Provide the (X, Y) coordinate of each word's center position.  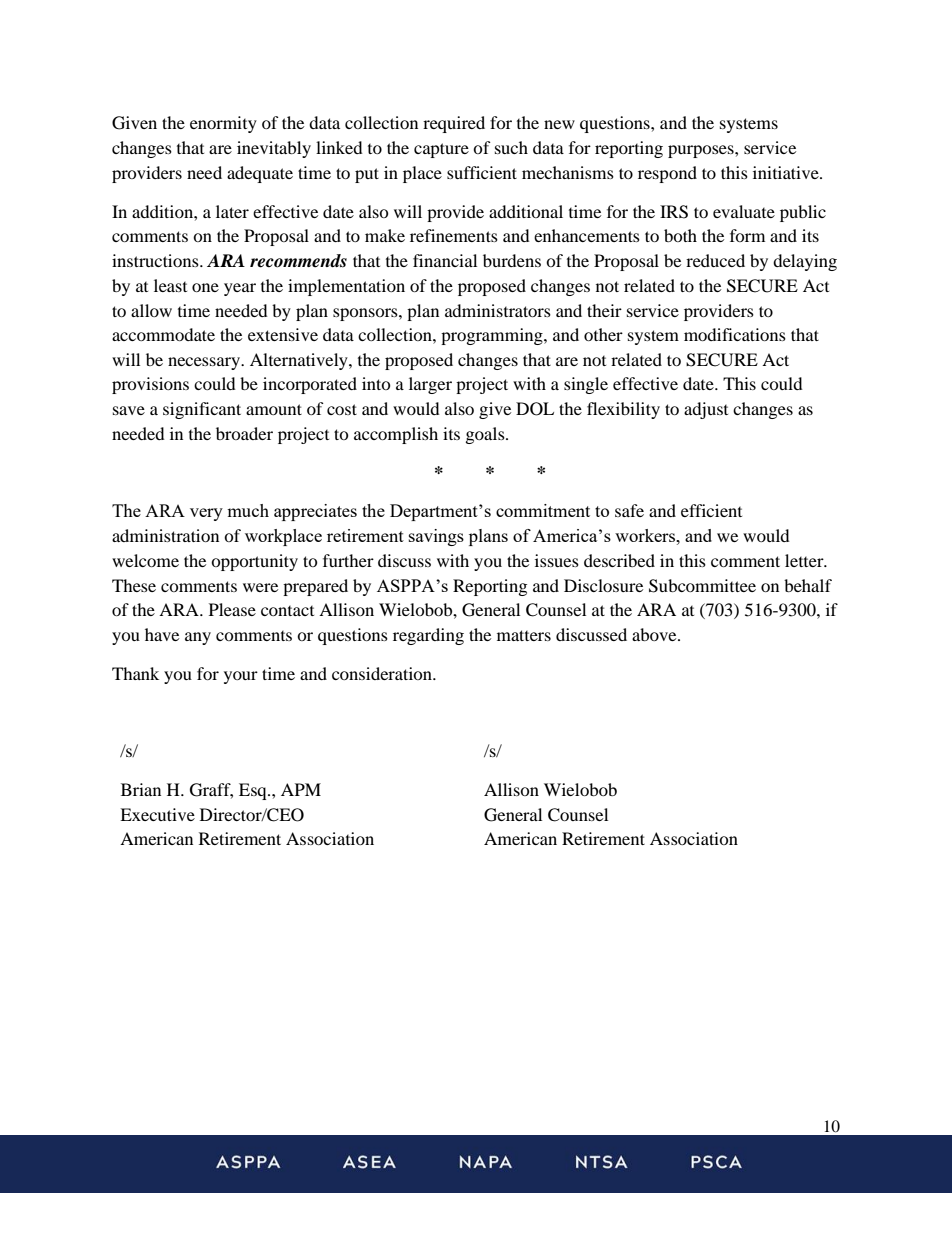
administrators (498, 310)
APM (301, 789)
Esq (254, 791)
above (655, 634)
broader (244, 433)
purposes (702, 151)
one (205, 287)
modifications (735, 334)
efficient (711, 510)
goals (486, 435)
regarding (428, 636)
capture (441, 150)
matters (524, 635)
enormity (223, 124)
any (198, 638)
